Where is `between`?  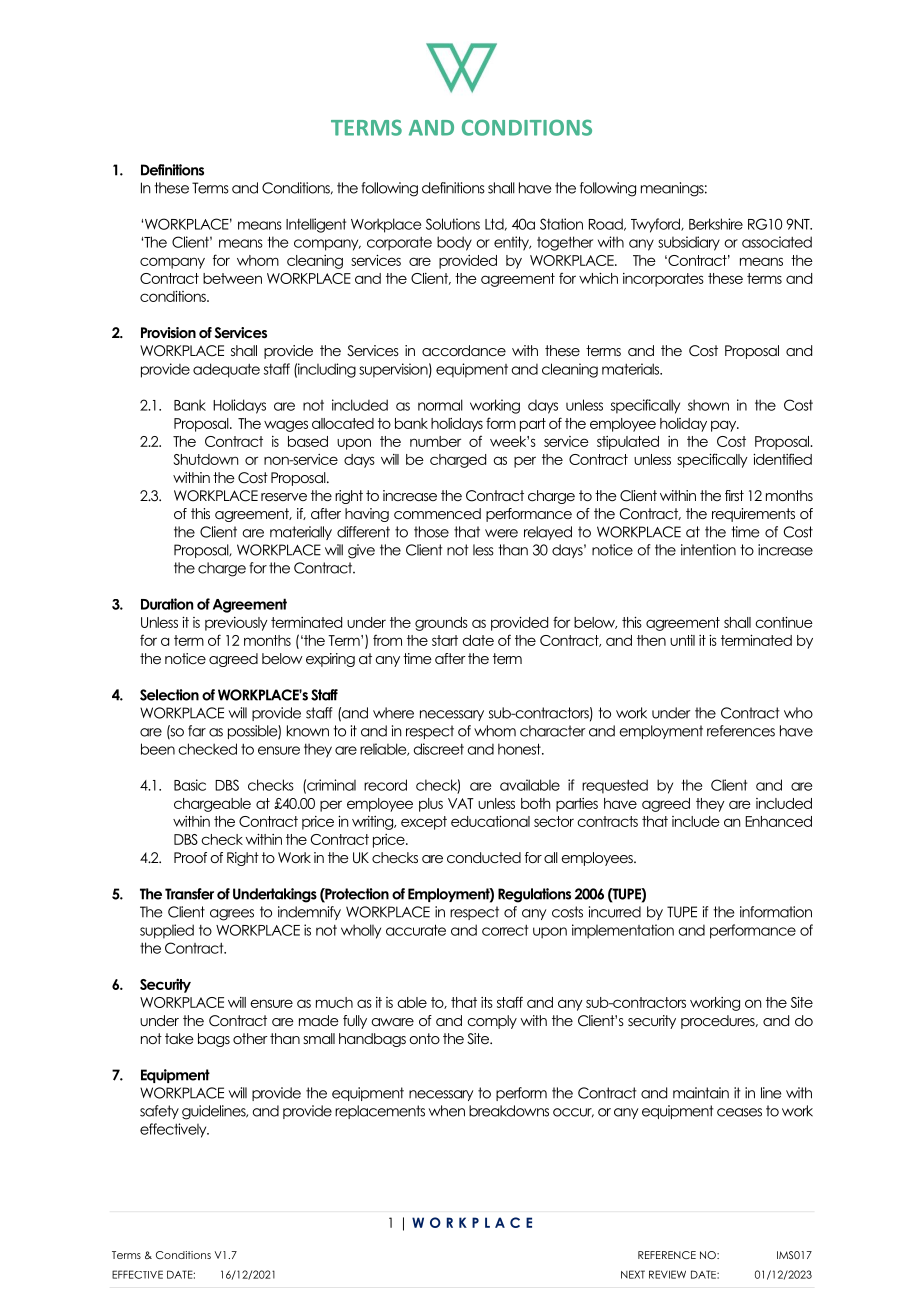
between is located at coordinates (232, 278).
